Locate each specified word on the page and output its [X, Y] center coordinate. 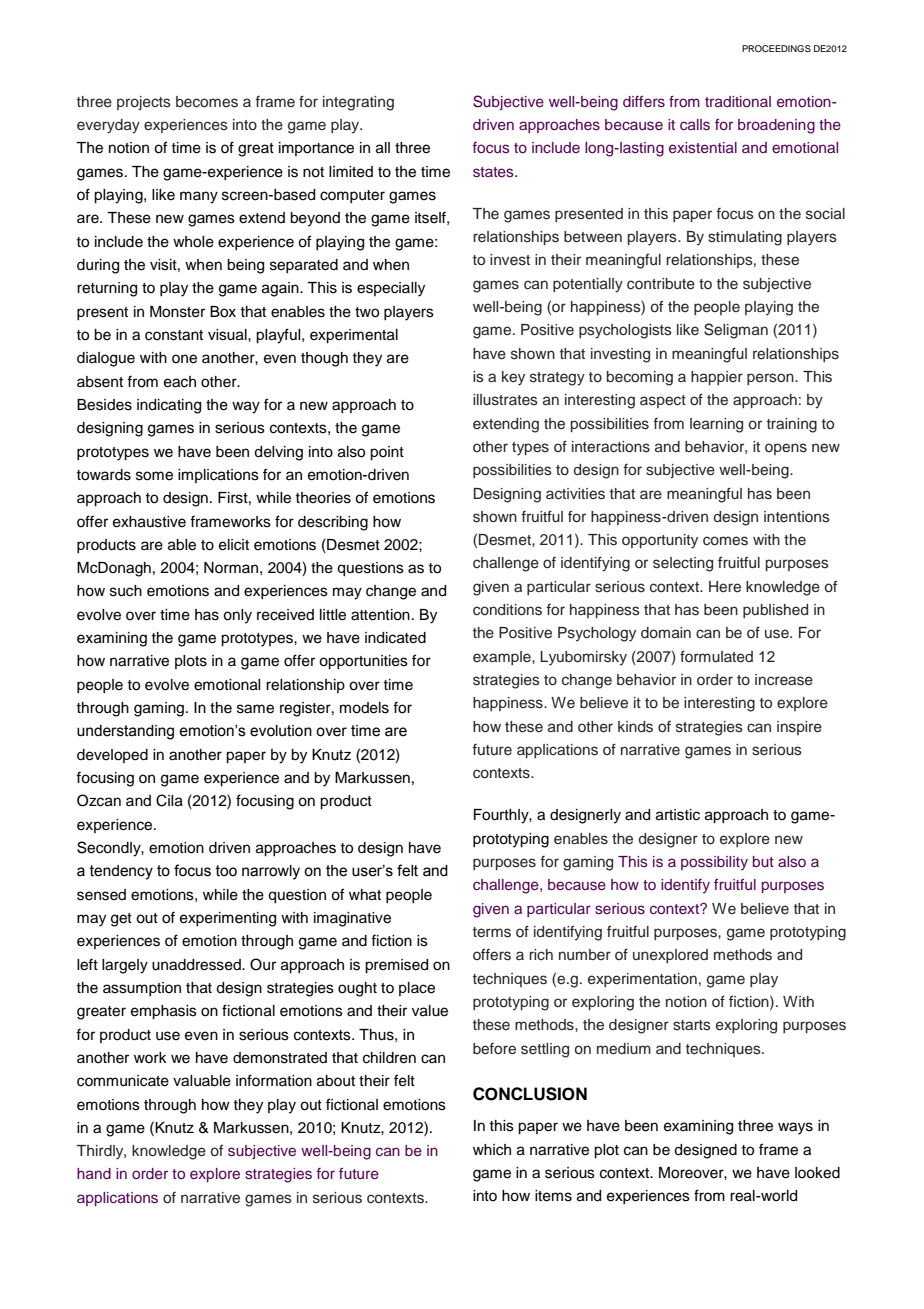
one [184, 359]
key [513, 378]
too [226, 871]
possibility [714, 863]
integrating [358, 103]
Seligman [736, 331]
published [775, 611]
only [237, 616]
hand [94, 1173]
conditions [507, 610]
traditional [738, 101]
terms [492, 932]
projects [144, 103]
